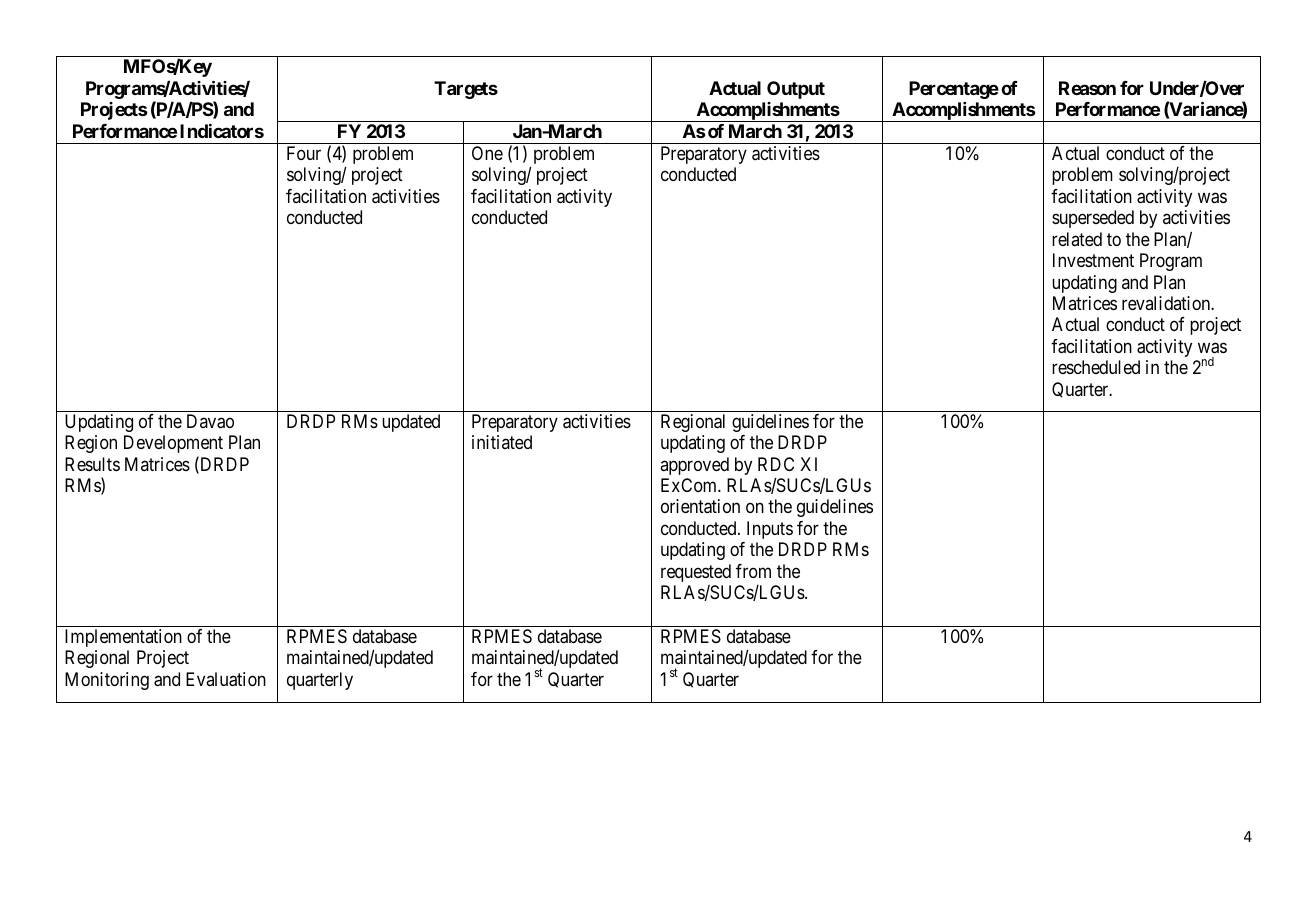 Image resolution: width=1308 pixels, height=924 pixels. I want to click on Percentage, so click(954, 90).
